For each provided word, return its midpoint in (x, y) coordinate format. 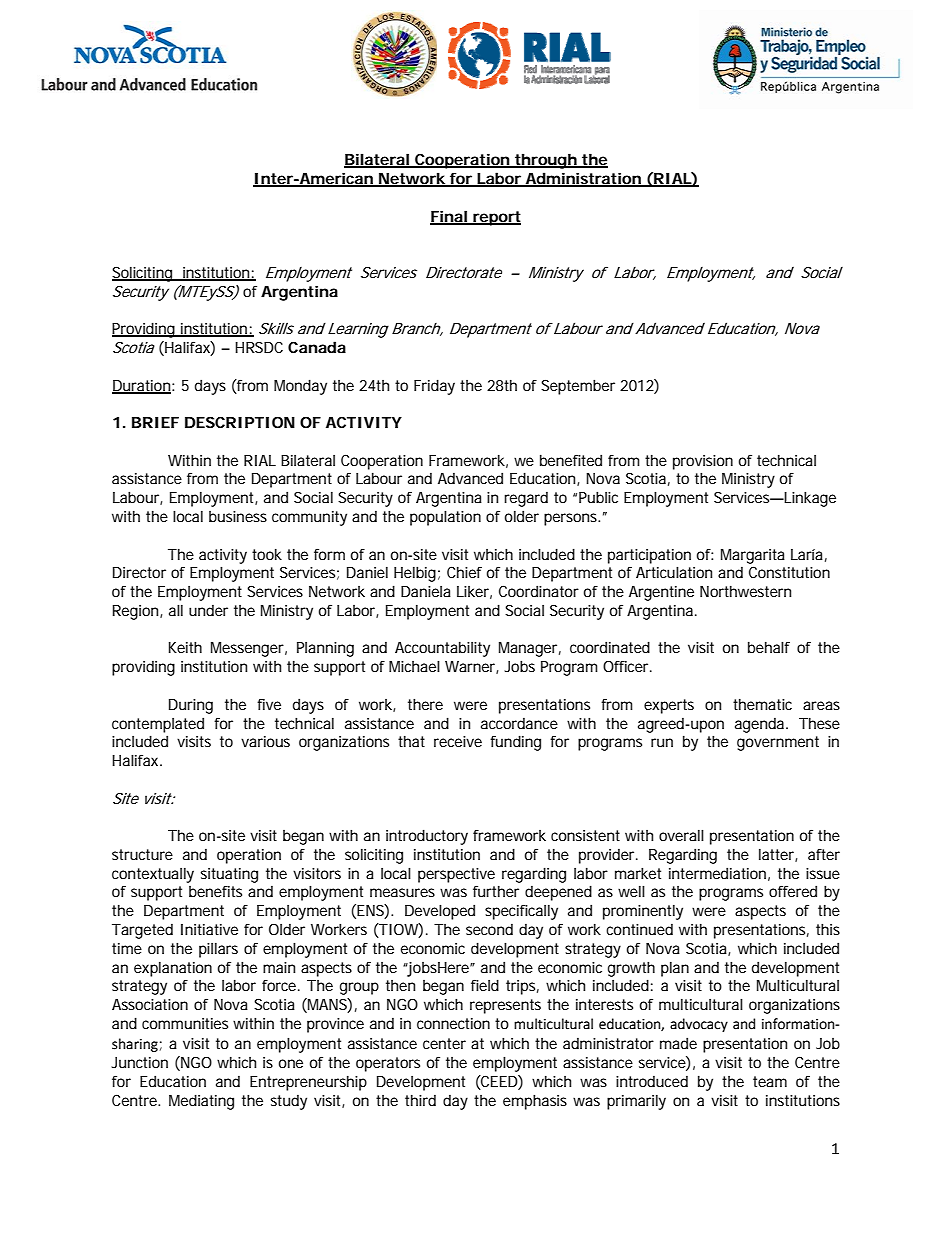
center (444, 1043)
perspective (456, 875)
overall (681, 835)
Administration (582, 179)
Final (449, 217)
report (496, 218)
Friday (434, 387)
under (208, 610)
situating (229, 875)
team (770, 1081)
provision (703, 462)
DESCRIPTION (240, 422)
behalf (769, 647)
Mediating (201, 1102)
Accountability (442, 649)
